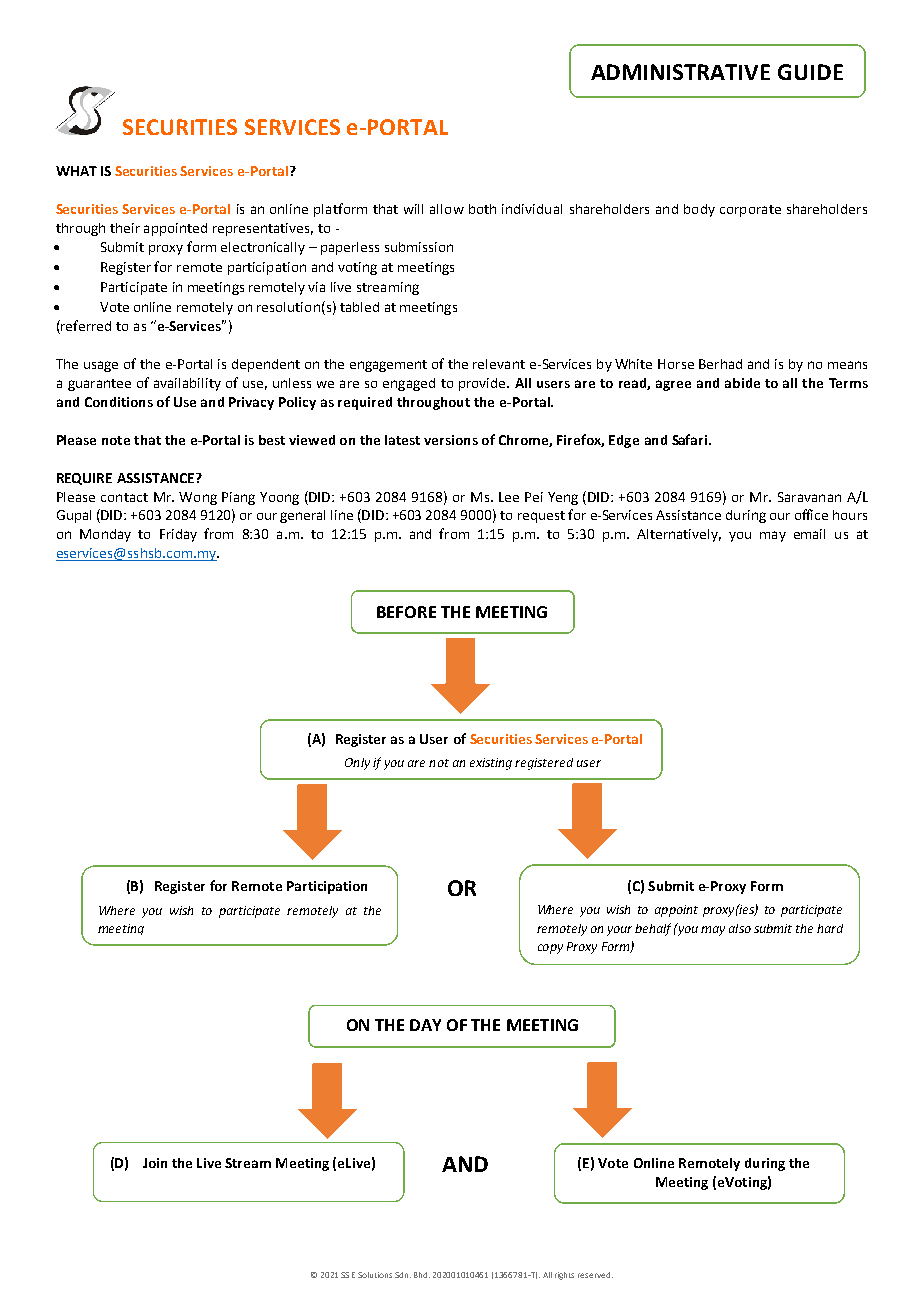  What do you see at coordinates (178, 535) in the screenshot?
I see `Friday` at bounding box center [178, 535].
